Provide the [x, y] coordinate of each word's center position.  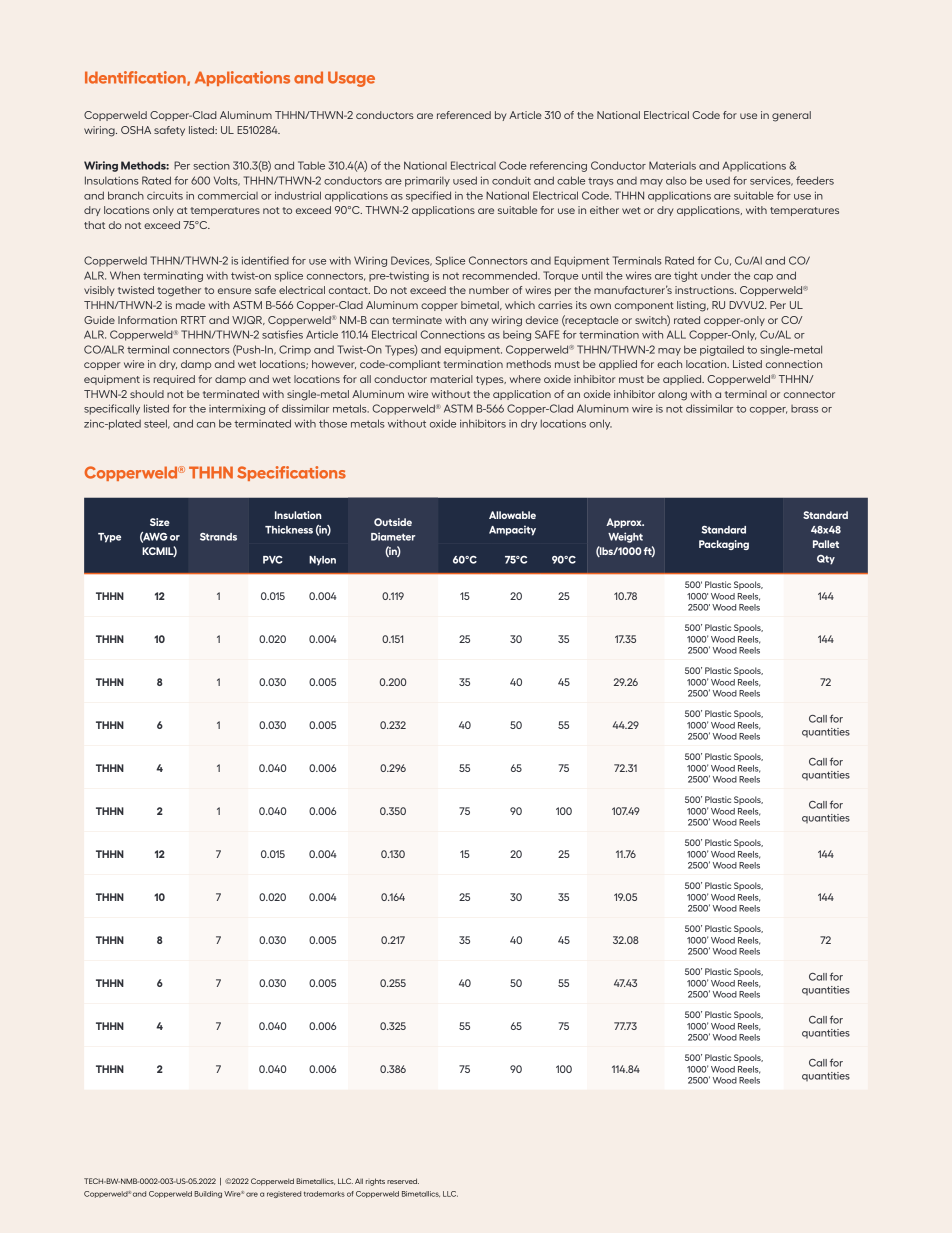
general [791, 116]
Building [209, 1194]
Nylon [322, 561]
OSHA [136, 130]
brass [804, 409]
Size [160, 522]
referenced [464, 115]
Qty [826, 560]
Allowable [512, 515]
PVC [273, 560]
